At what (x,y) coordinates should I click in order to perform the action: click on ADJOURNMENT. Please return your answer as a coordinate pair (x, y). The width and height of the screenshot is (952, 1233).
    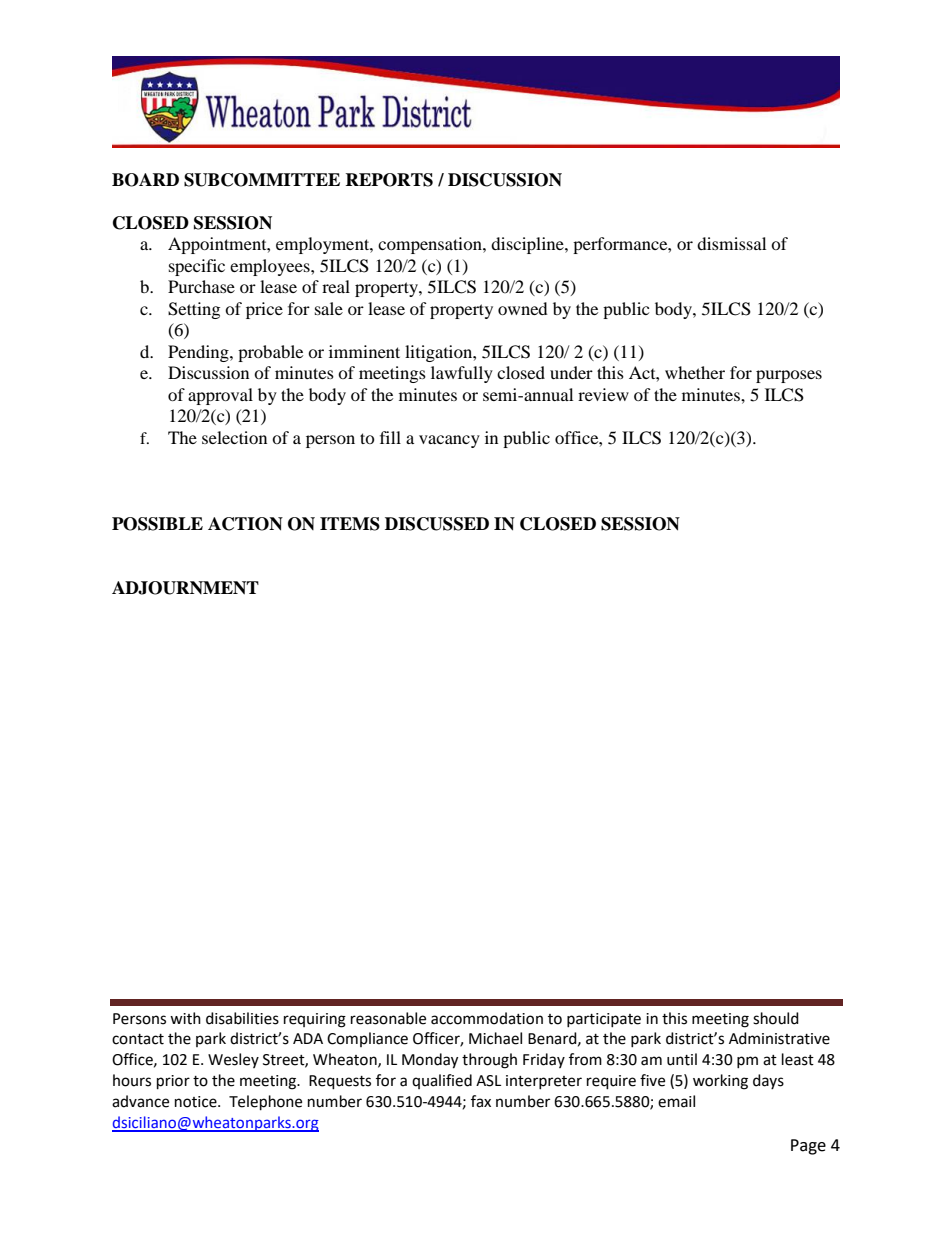
    Looking at the image, I should click on (185, 588).
